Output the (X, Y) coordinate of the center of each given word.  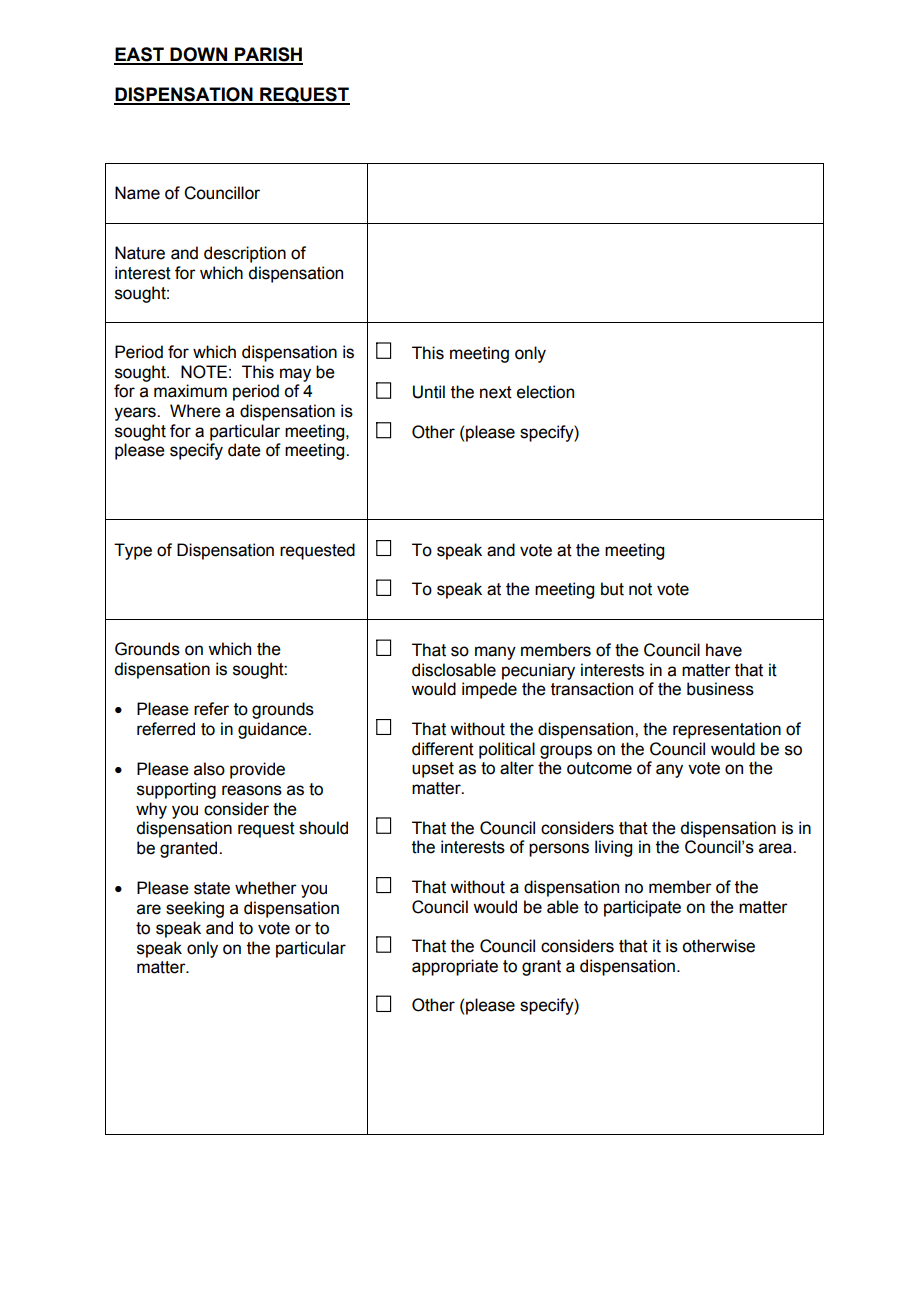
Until (429, 392)
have (724, 650)
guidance (273, 730)
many (495, 653)
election (545, 392)
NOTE (204, 372)
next (496, 392)
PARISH (268, 55)
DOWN (198, 55)
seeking (195, 909)
